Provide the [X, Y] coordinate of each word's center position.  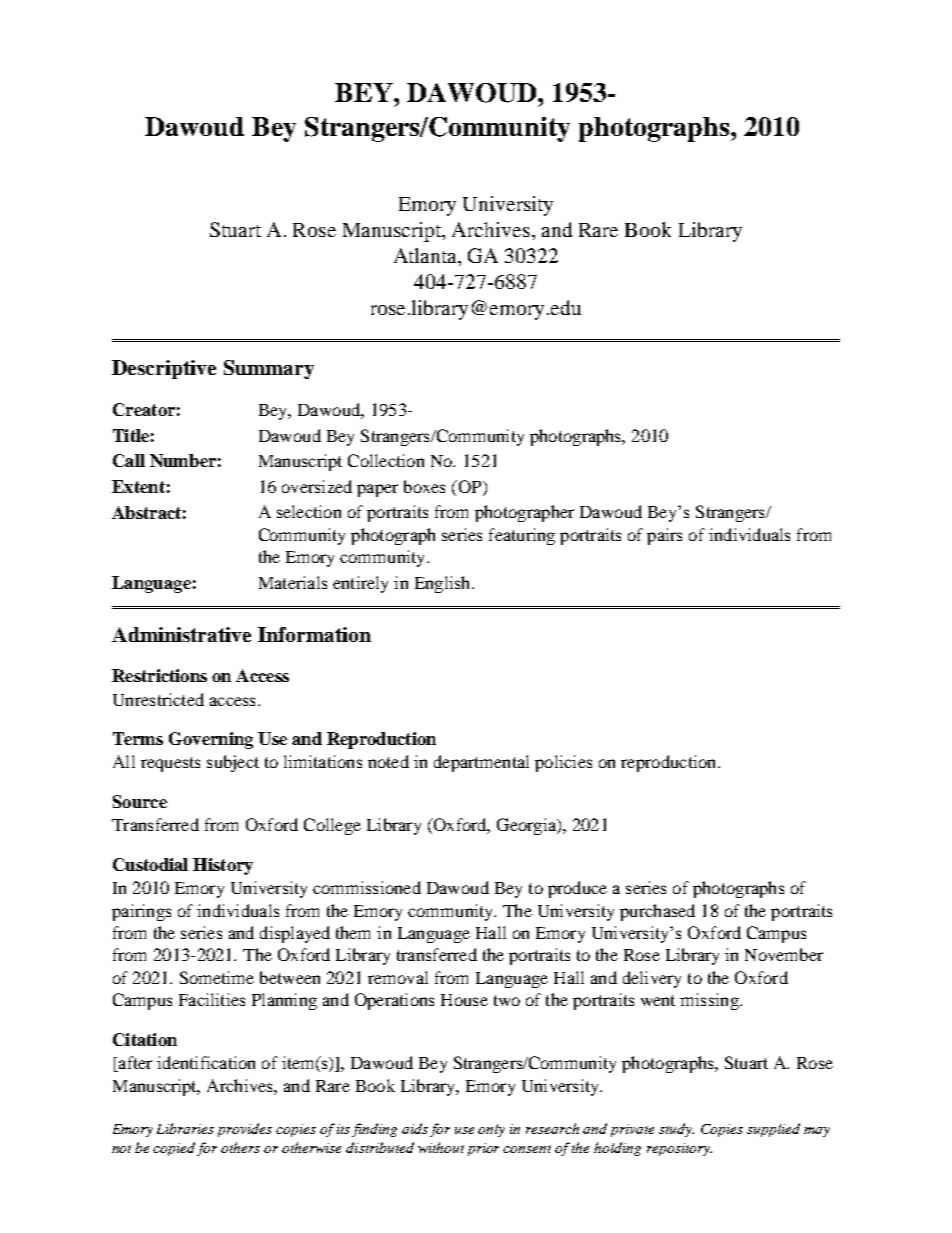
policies [563, 763]
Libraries [185, 1128]
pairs [664, 536]
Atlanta [426, 255]
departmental [481, 763]
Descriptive [164, 369]
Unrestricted [158, 699]
